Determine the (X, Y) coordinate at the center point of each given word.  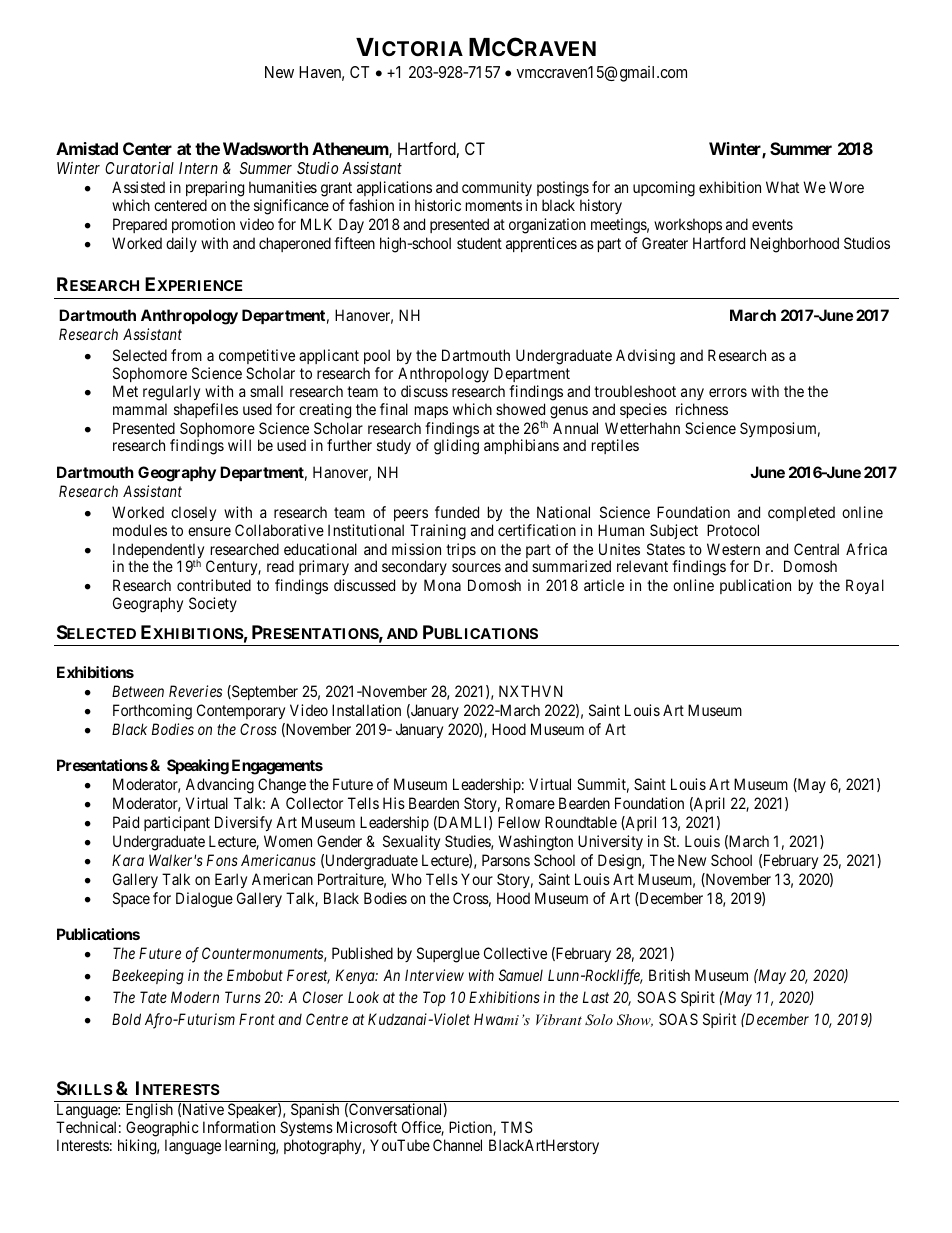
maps (431, 412)
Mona (442, 585)
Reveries (195, 691)
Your (477, 879)
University (610, 842)
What (782, 187)
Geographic (162, 1130)
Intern (198, 168)
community (497, 188)
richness (702, 409)
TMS (517, 1127)
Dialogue (204, 900)
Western (733, 549)
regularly (171, 394)
